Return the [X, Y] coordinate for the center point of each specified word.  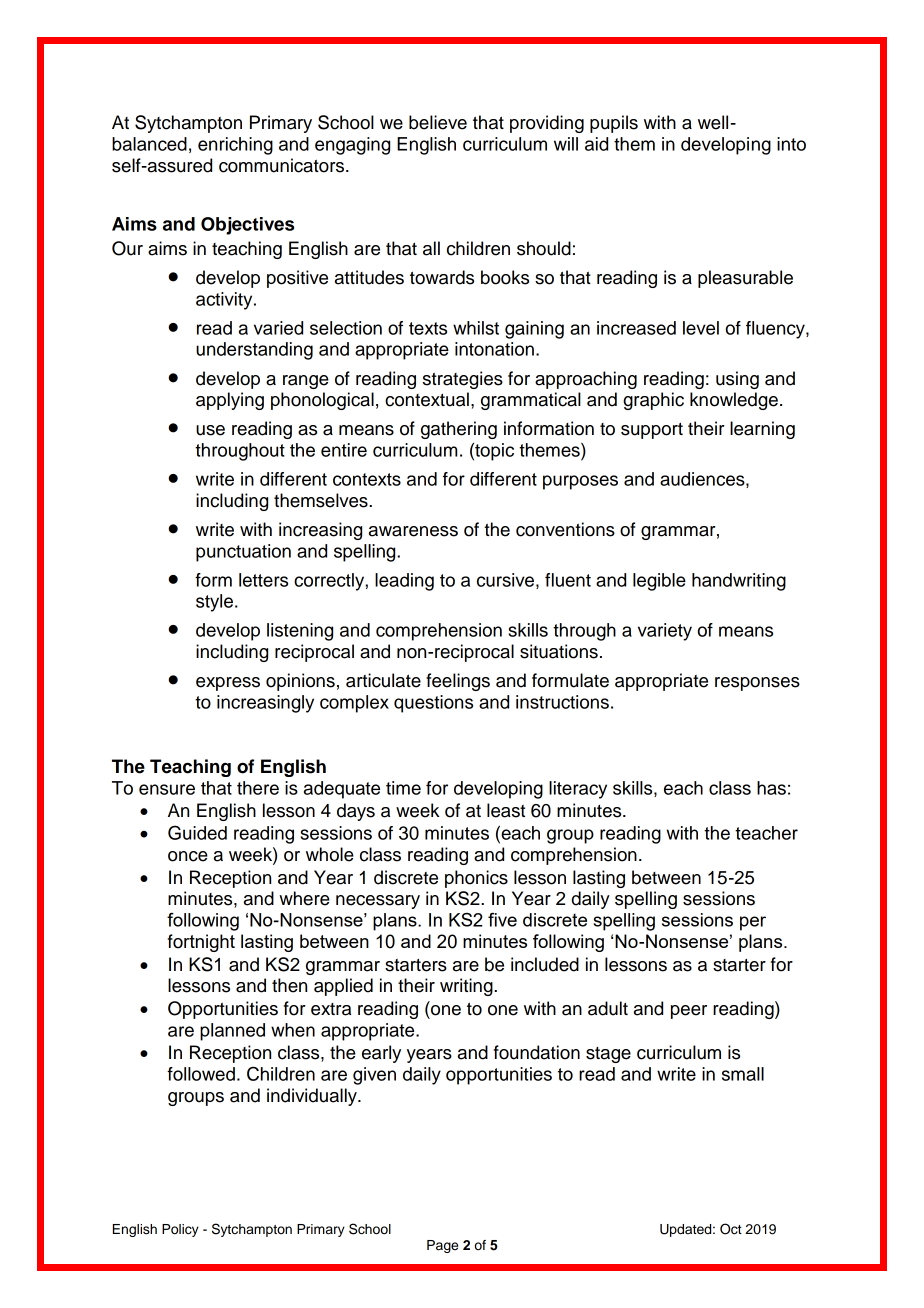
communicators [281, 165]
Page [442, 1246]
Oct [731, 1229]
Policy [180, 1230]
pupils [614, 124]
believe [438, 122]
